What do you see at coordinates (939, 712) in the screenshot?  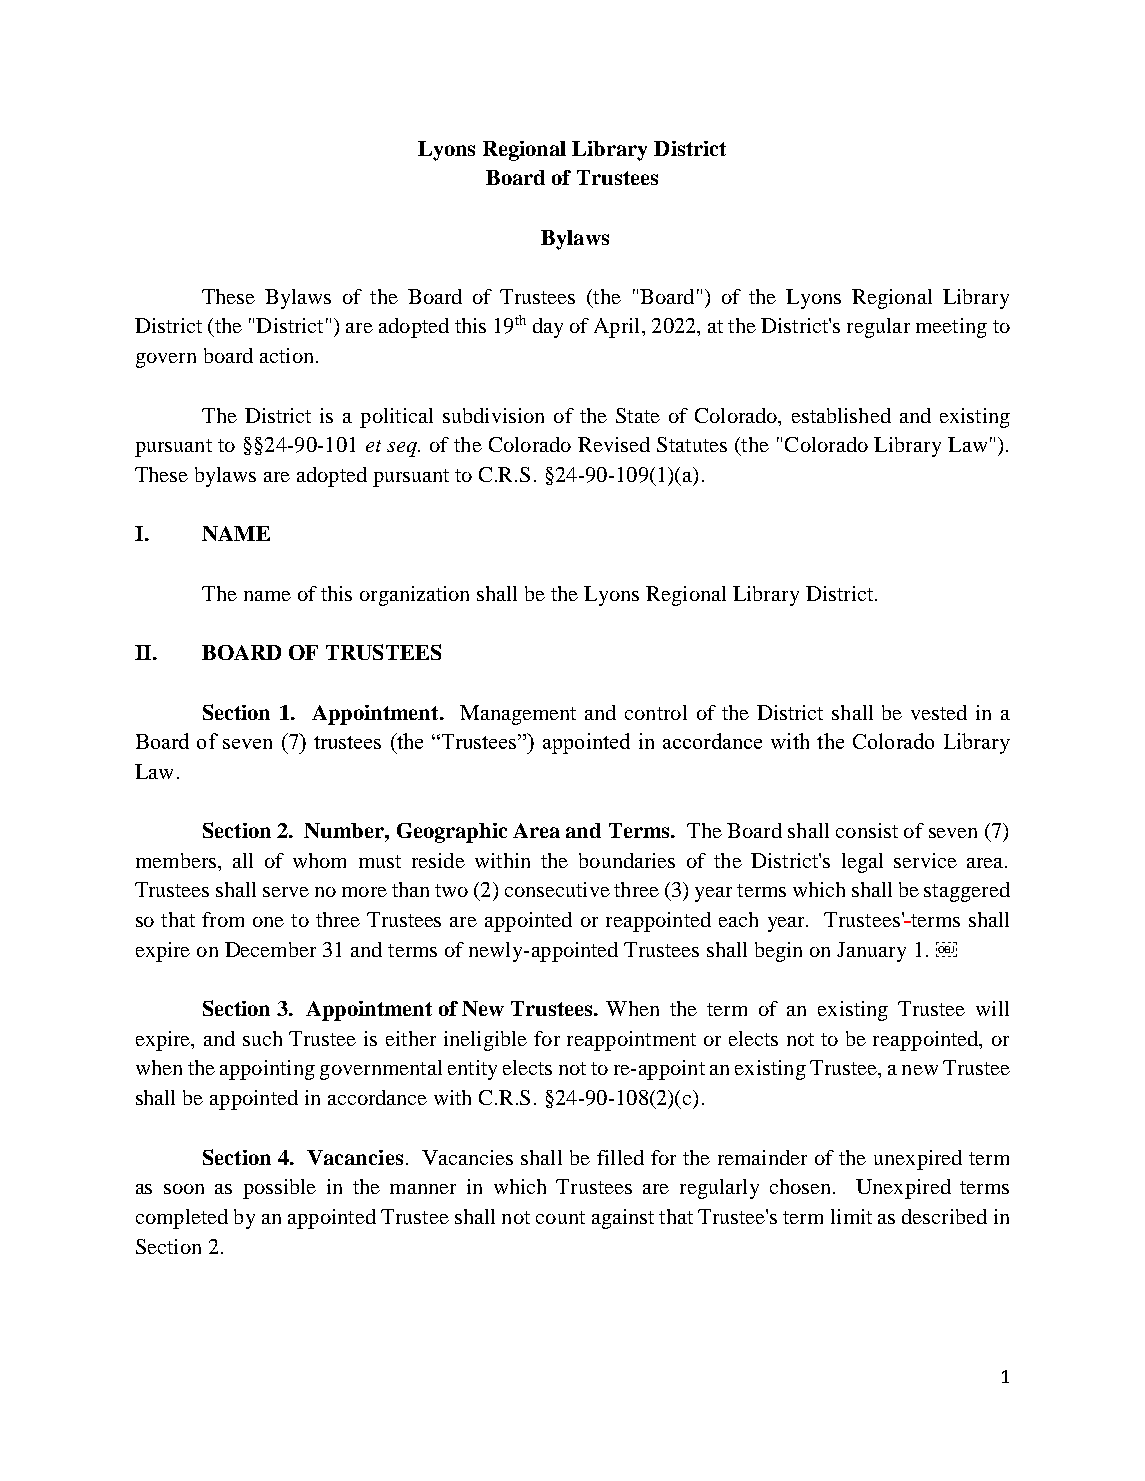 I see `vested` at bounding box center [939, 712].
